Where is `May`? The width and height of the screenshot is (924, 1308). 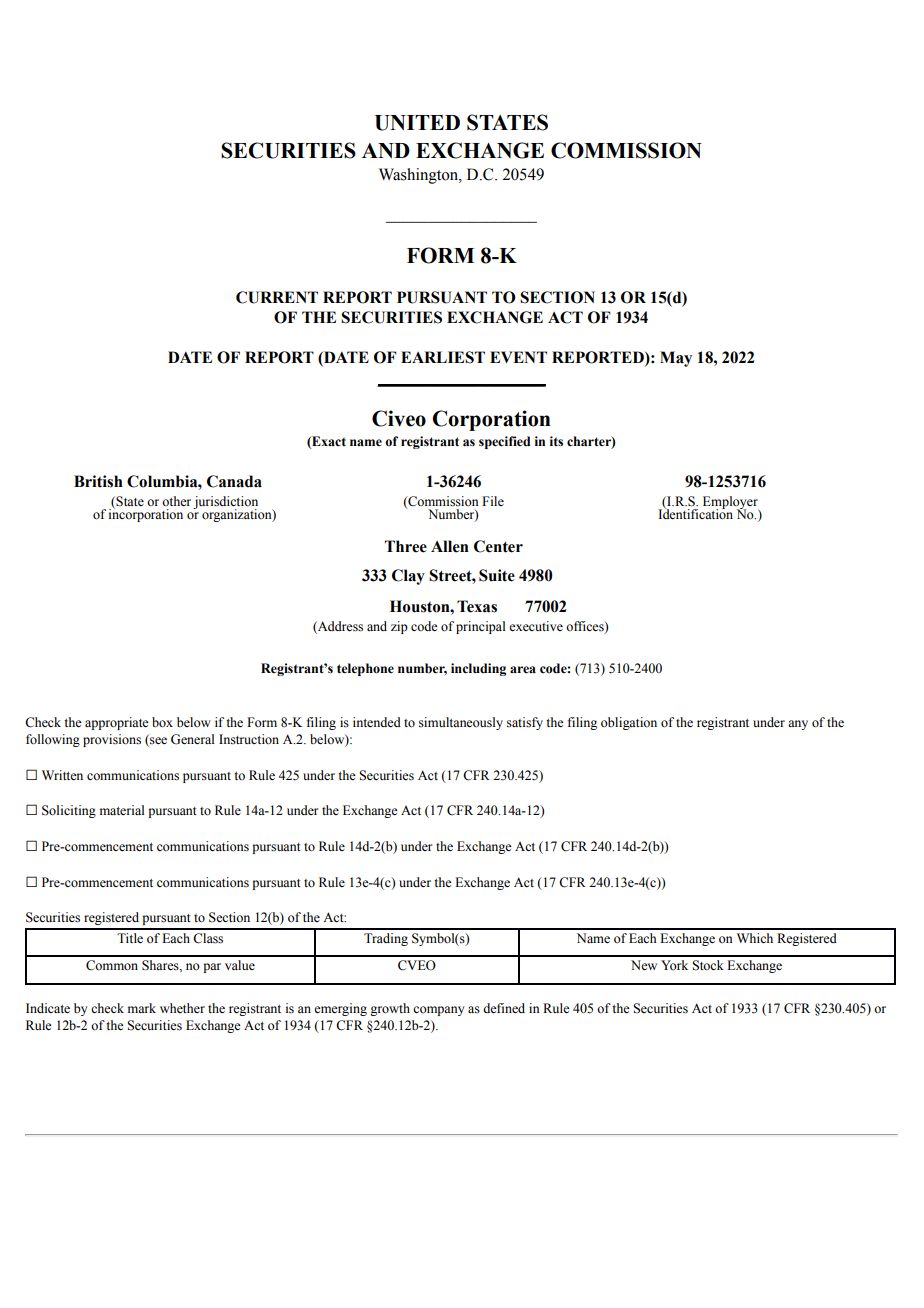
May is located at coordinates (676, 359).
